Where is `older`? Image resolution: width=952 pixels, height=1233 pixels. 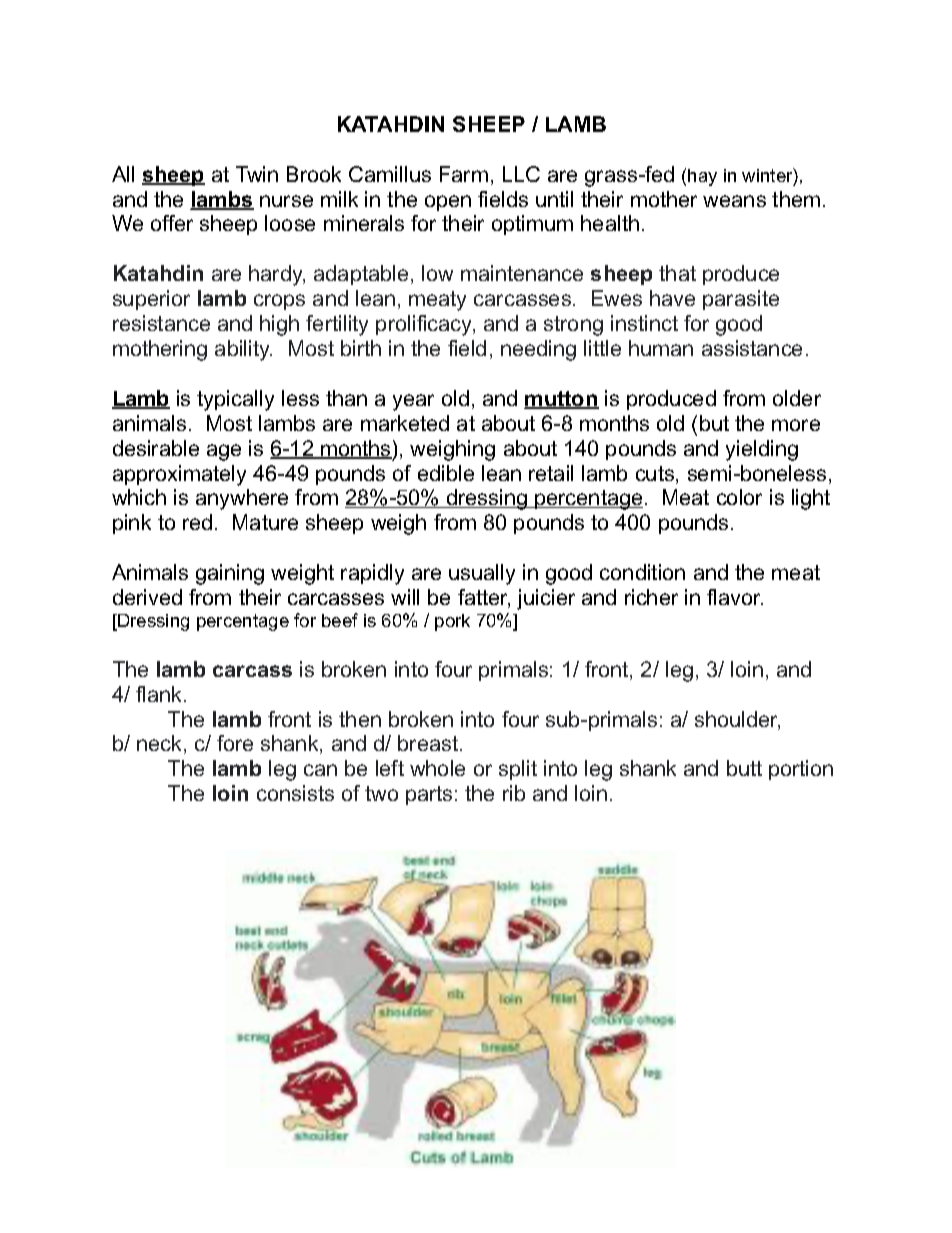
older is located at coordinates (797, 398).
